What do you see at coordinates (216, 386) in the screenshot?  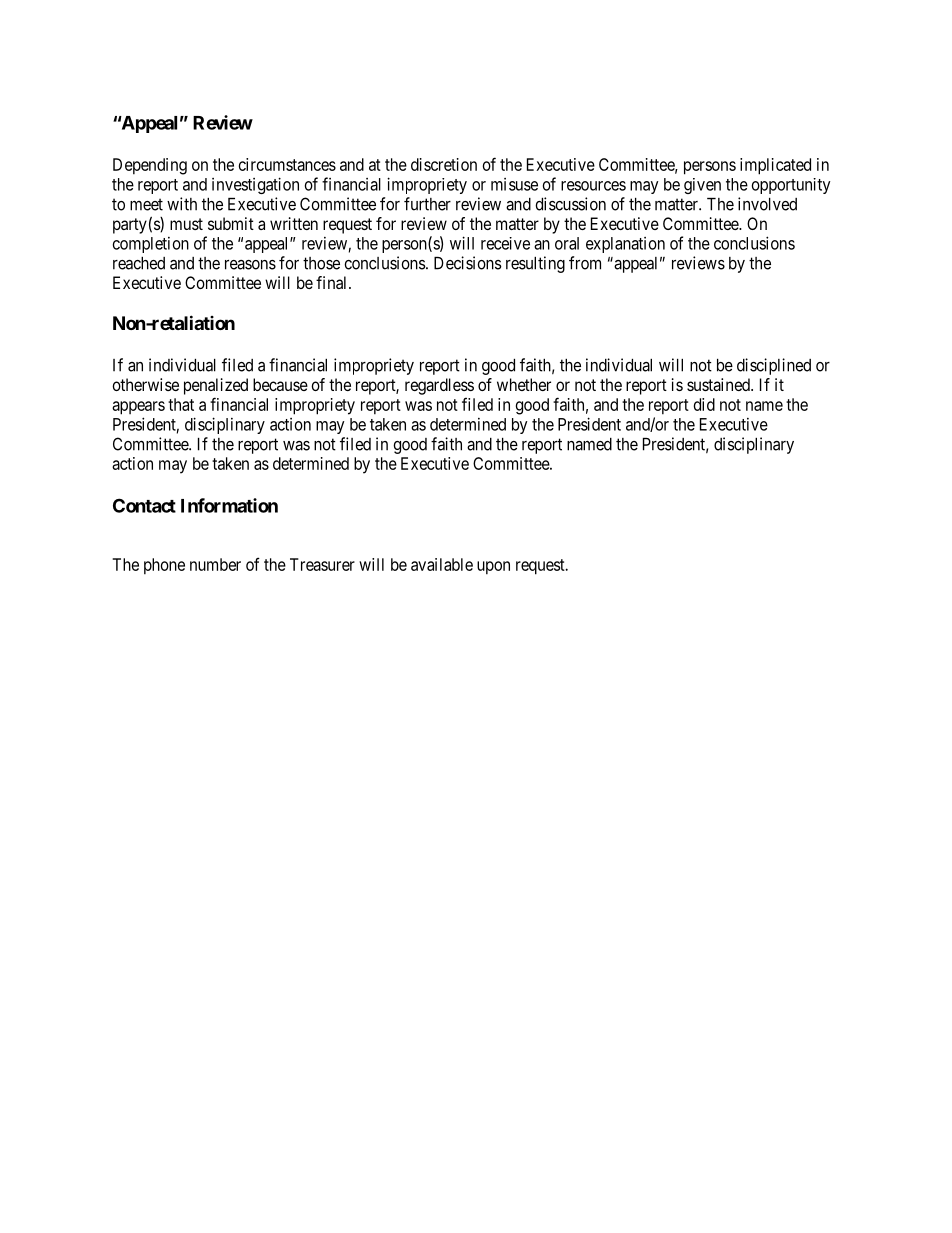 I see `penalized` at bounding box center [216, 386].
